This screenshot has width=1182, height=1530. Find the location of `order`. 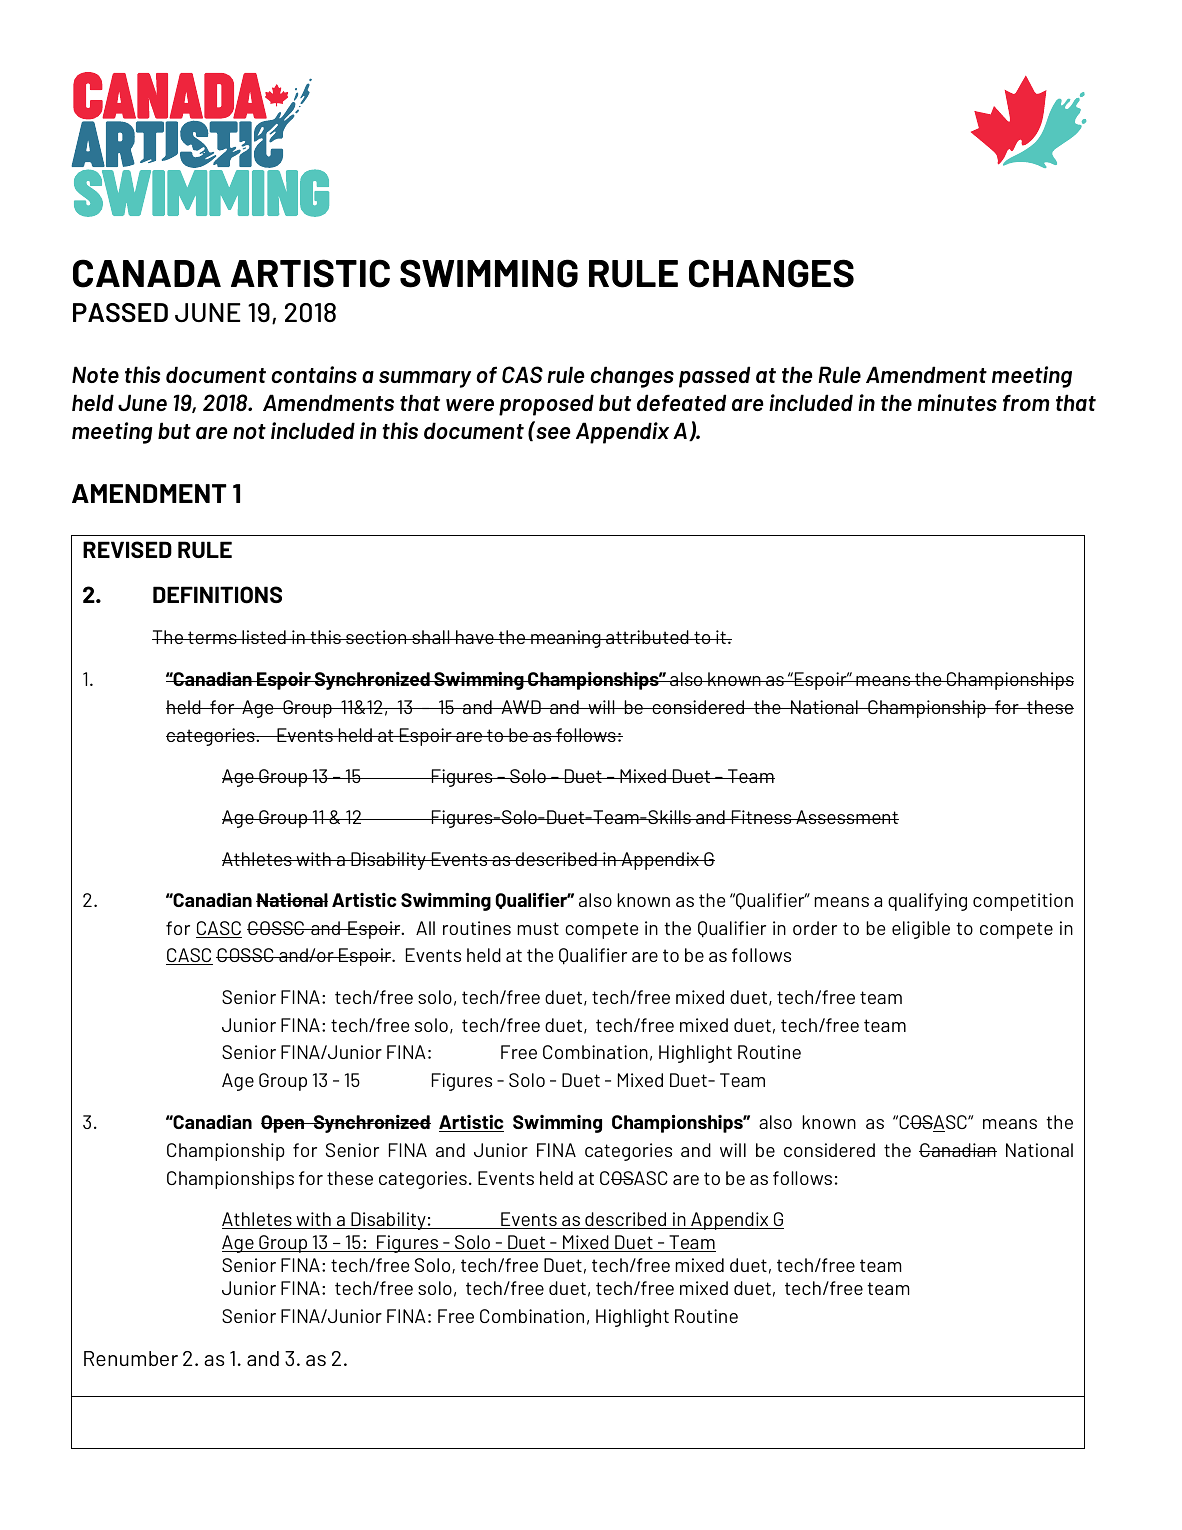

order is located at coordinates (815, 928).
